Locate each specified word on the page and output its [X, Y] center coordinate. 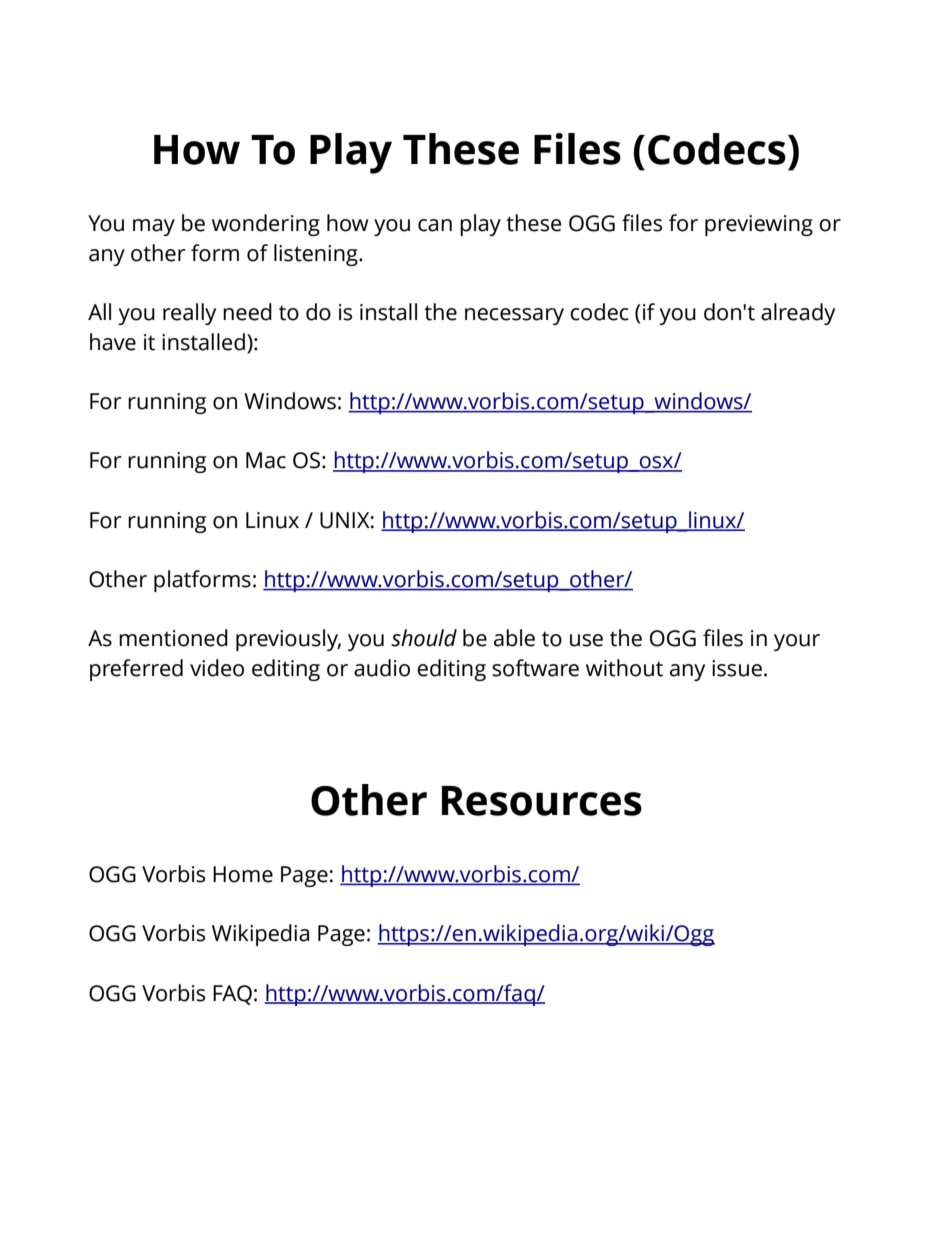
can [435, 225]
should [424, 638]
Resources [542, 801]
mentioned [173, 638]
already [798, 314]
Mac [266, 460]
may [154, 227]
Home [243, 874]
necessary [514, 316]
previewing [759, 225]
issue [737, 668]
